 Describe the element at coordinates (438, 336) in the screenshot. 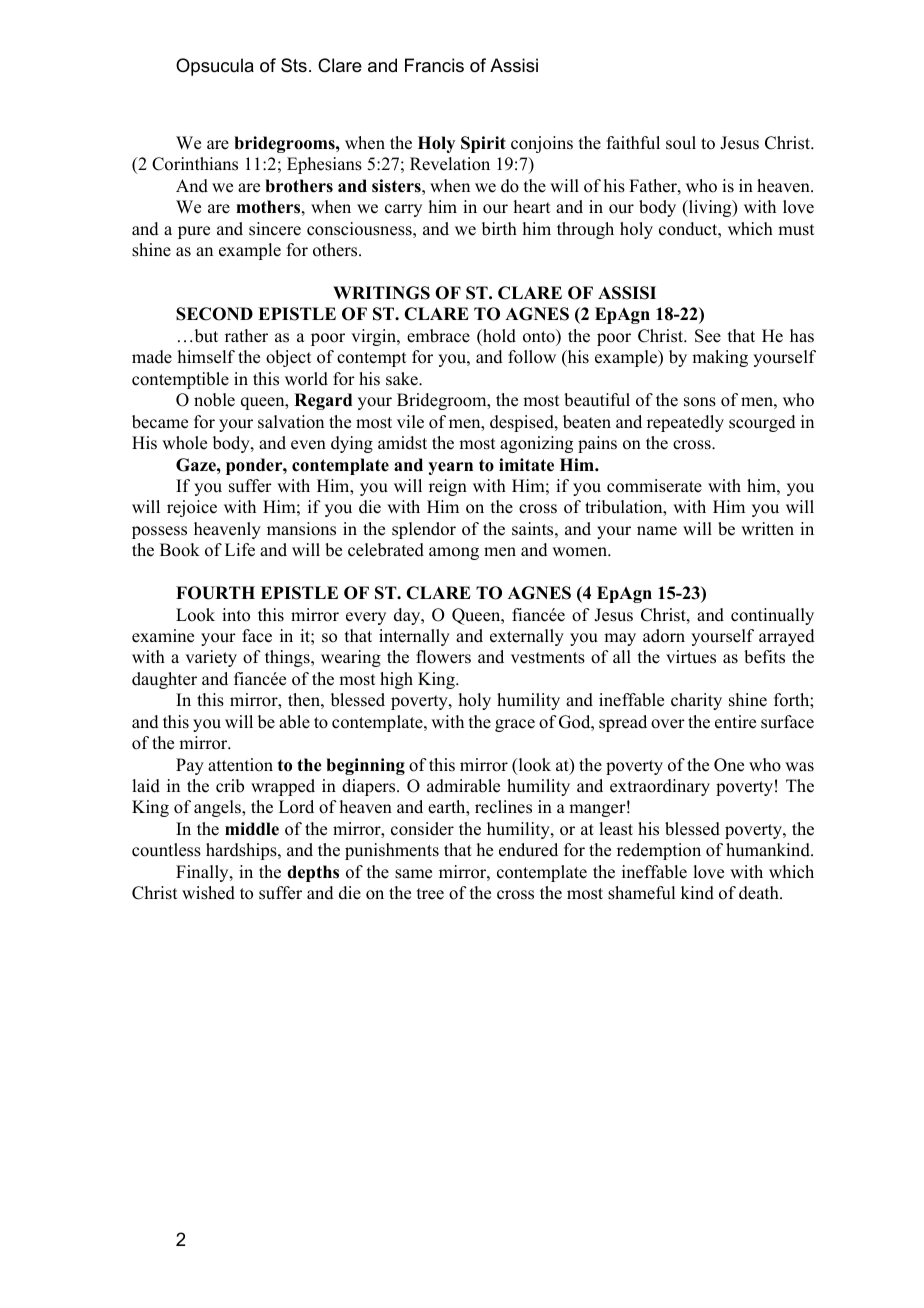

I see `embrace` at that location.
